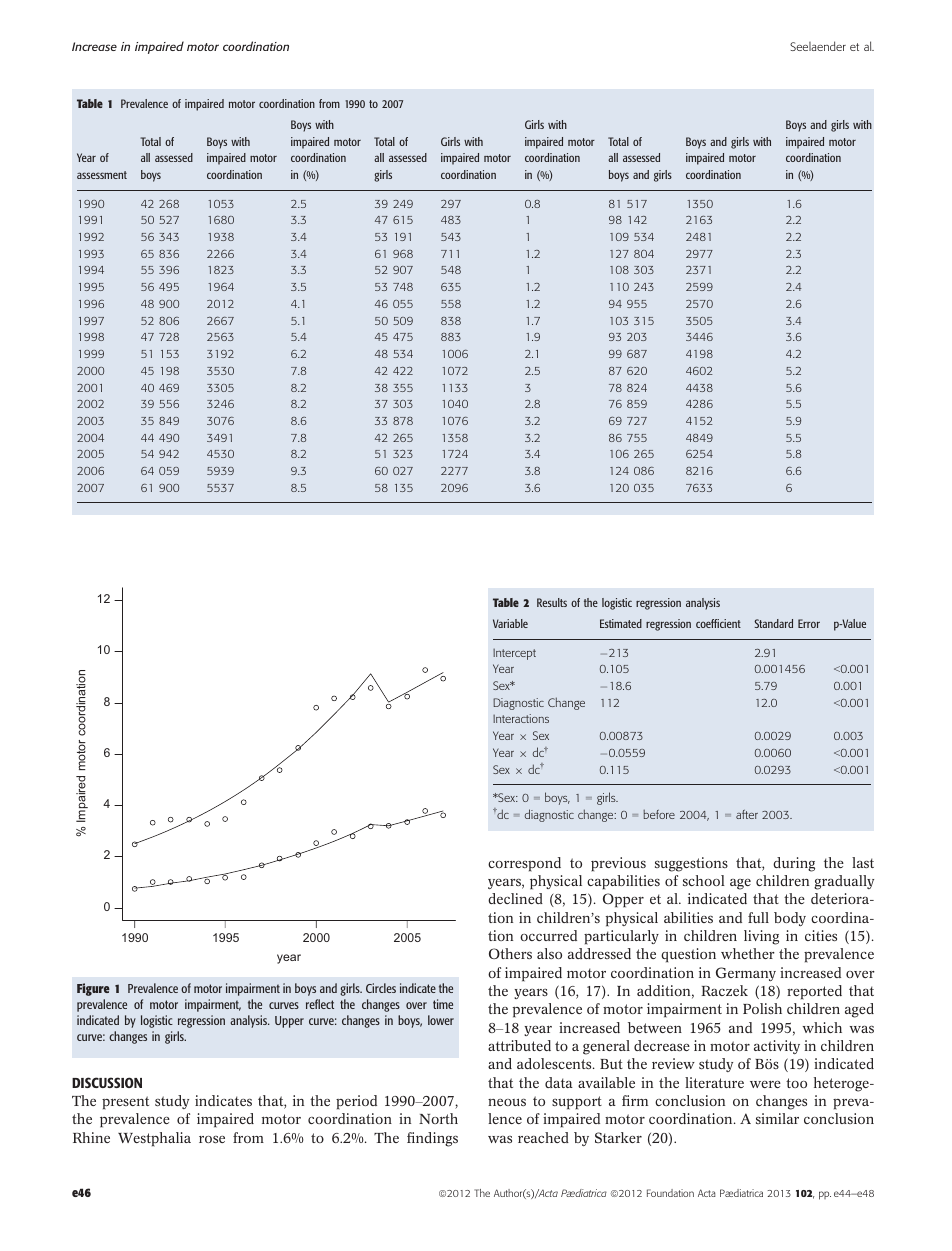  Describe the element at coordinates (510, 623) in the document. I see `Variable` at that location.
